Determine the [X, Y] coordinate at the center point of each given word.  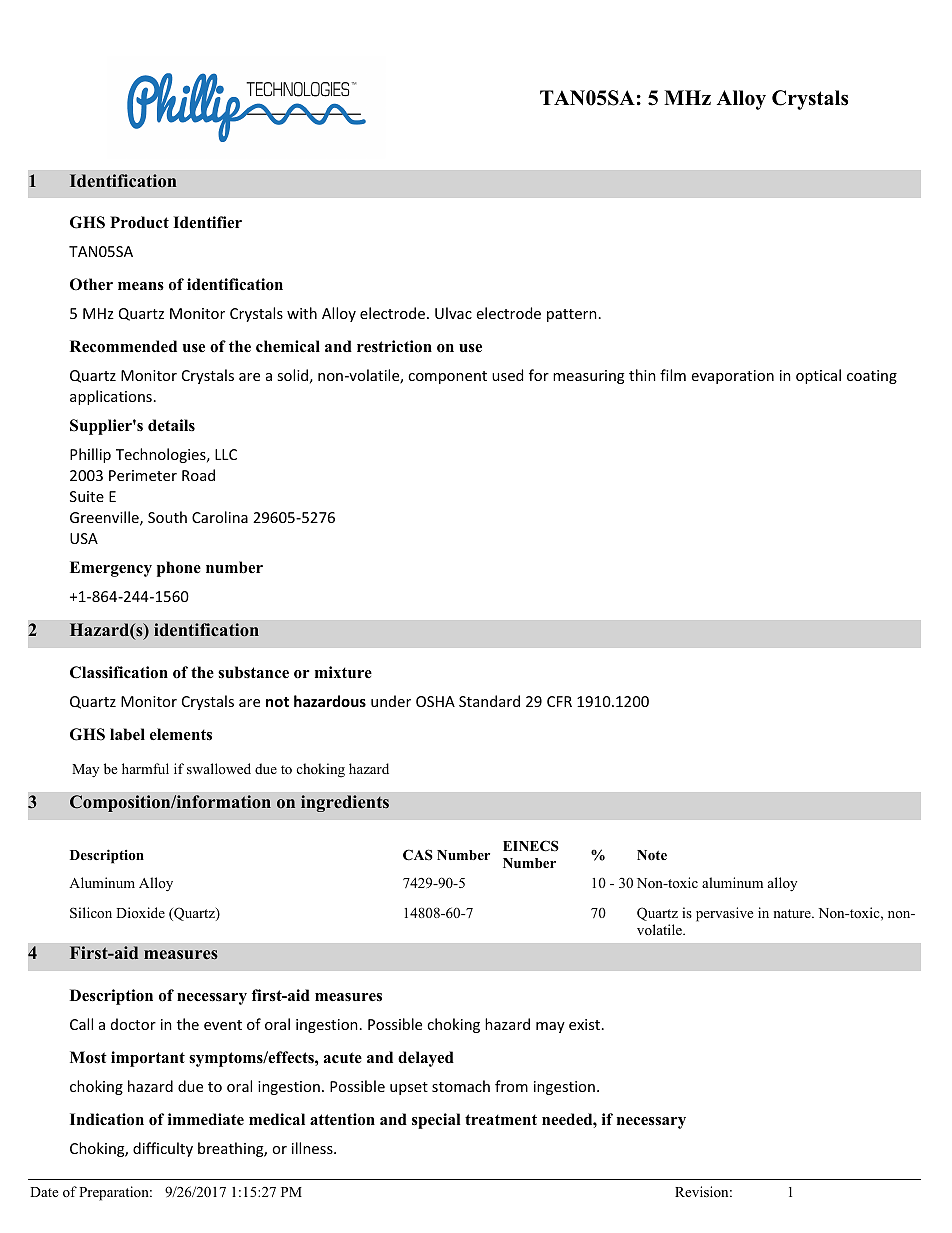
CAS [418, 855]
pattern [572, 315]
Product [139, 222]
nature [793, 913]
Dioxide [140, 912]
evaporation [733, 377]
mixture [343, 672]
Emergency [111, 569]
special [436, 1121]
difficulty [163, 1149]
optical [818, 376]
